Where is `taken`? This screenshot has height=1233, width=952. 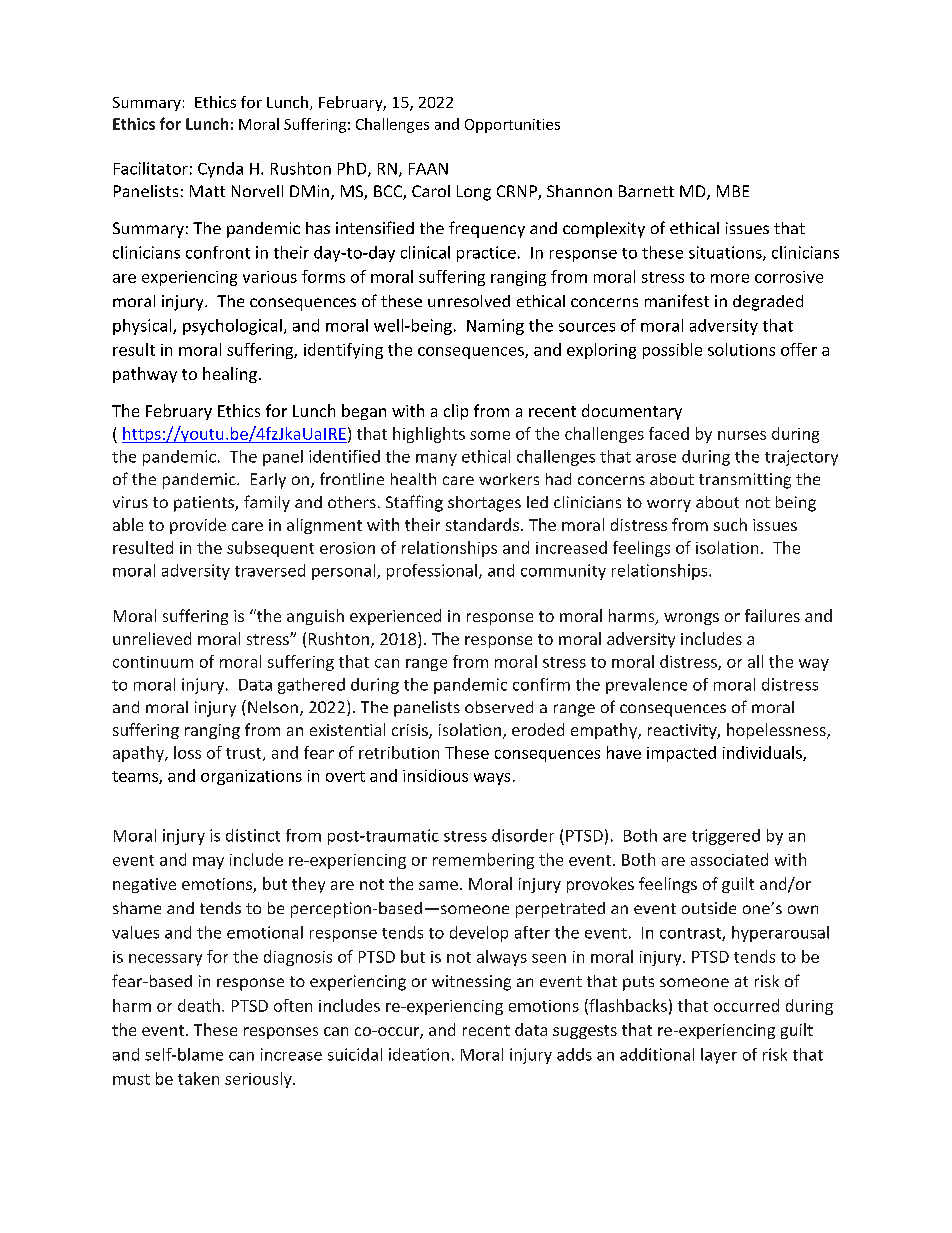
taken is located at coordinates (198, 1078).
